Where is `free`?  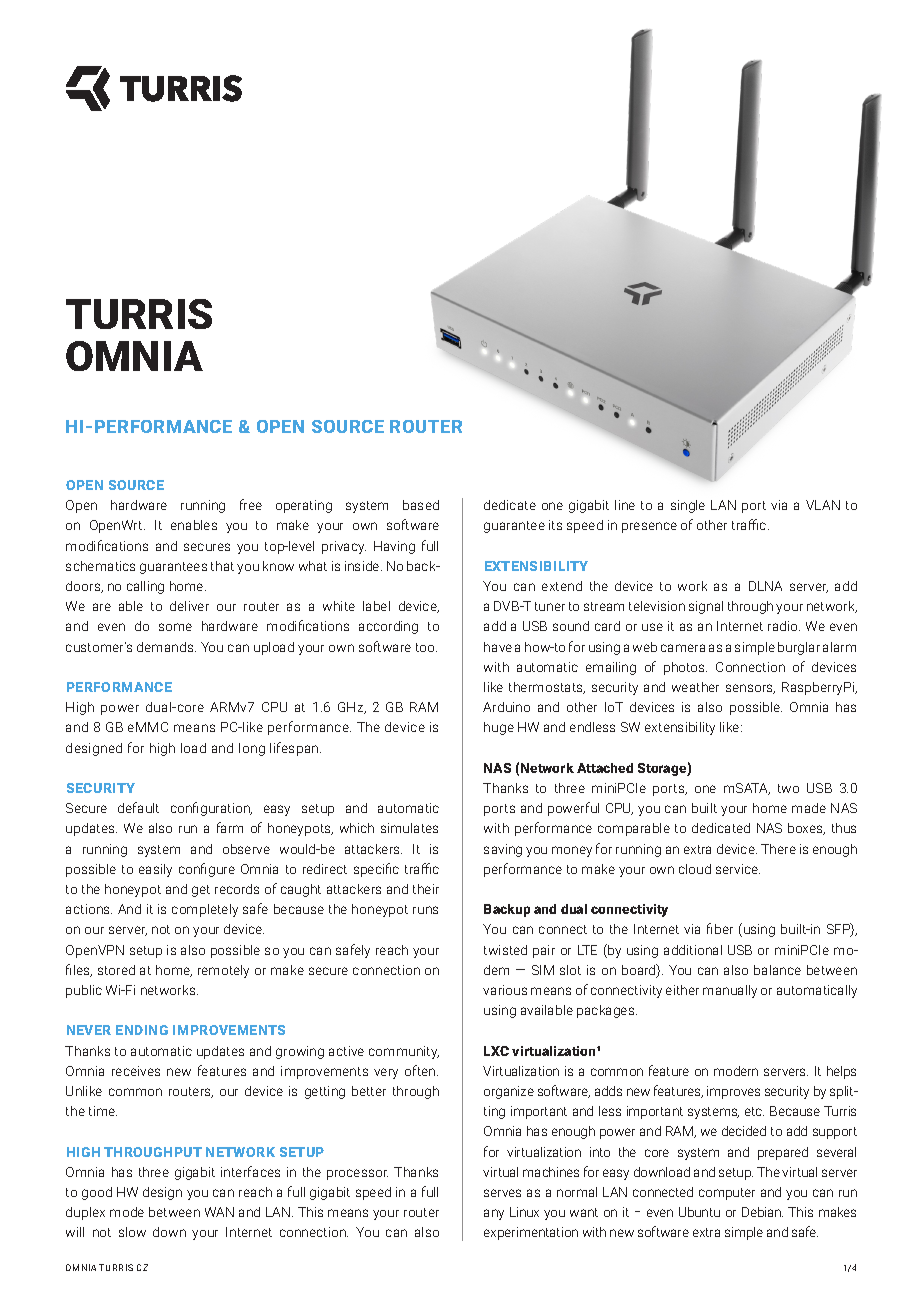
free is located at coordinates (251, 504).
